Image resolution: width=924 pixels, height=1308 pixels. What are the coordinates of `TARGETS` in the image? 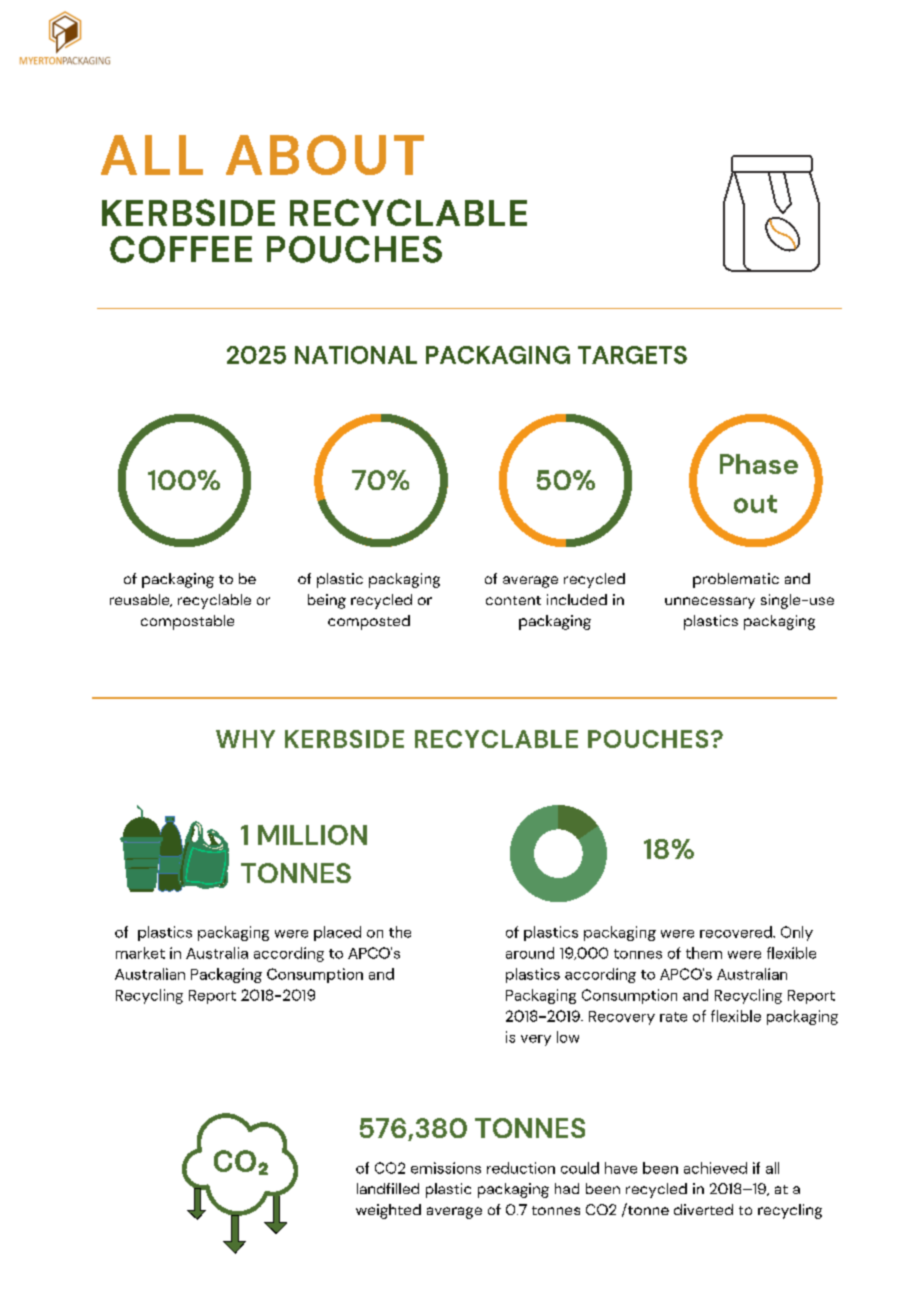 It's located at (632, 355).
